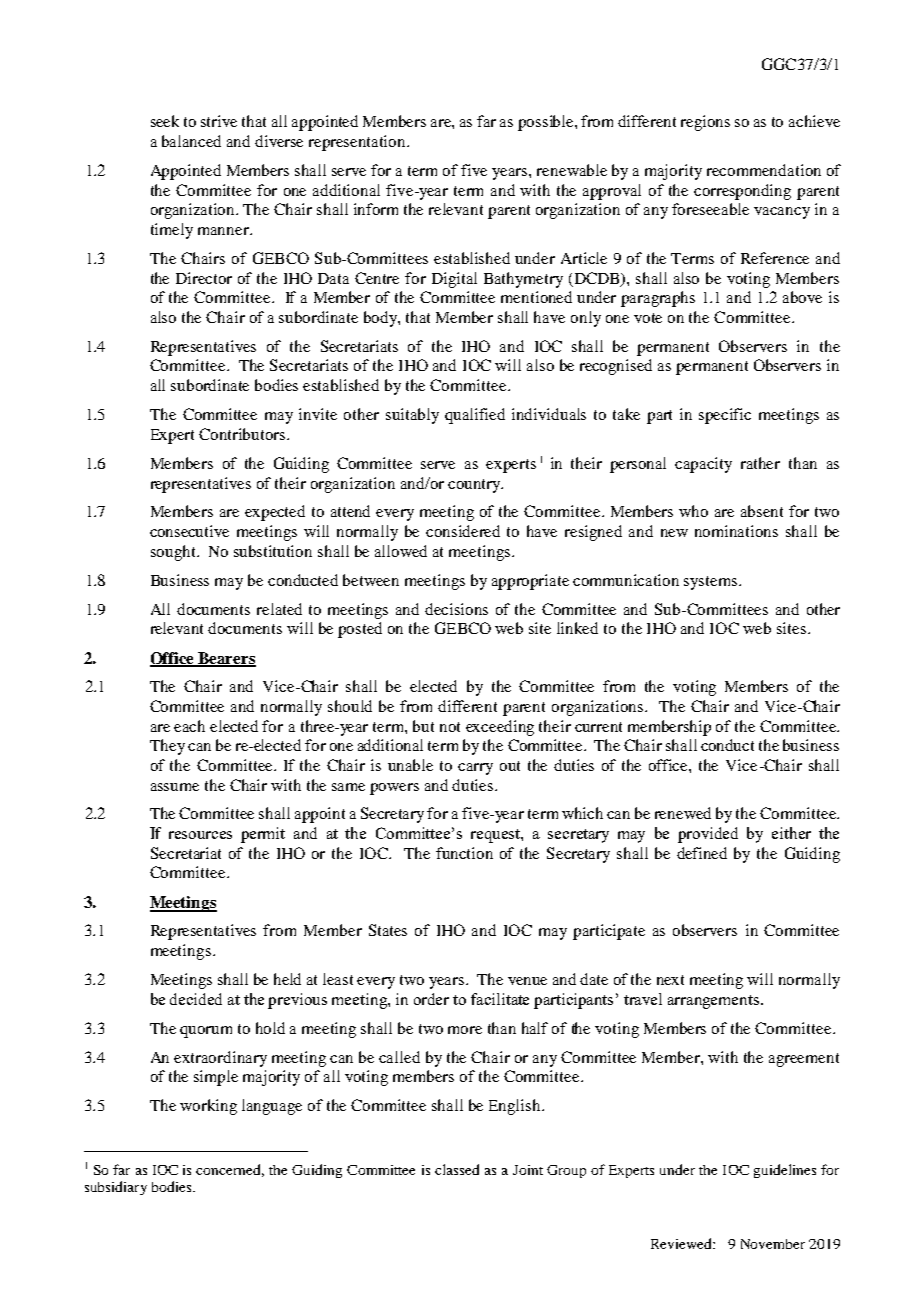  What do you see at coordinates (547, 123) in the screenshot?
I see `possible` at bounding box center [547, 123].
